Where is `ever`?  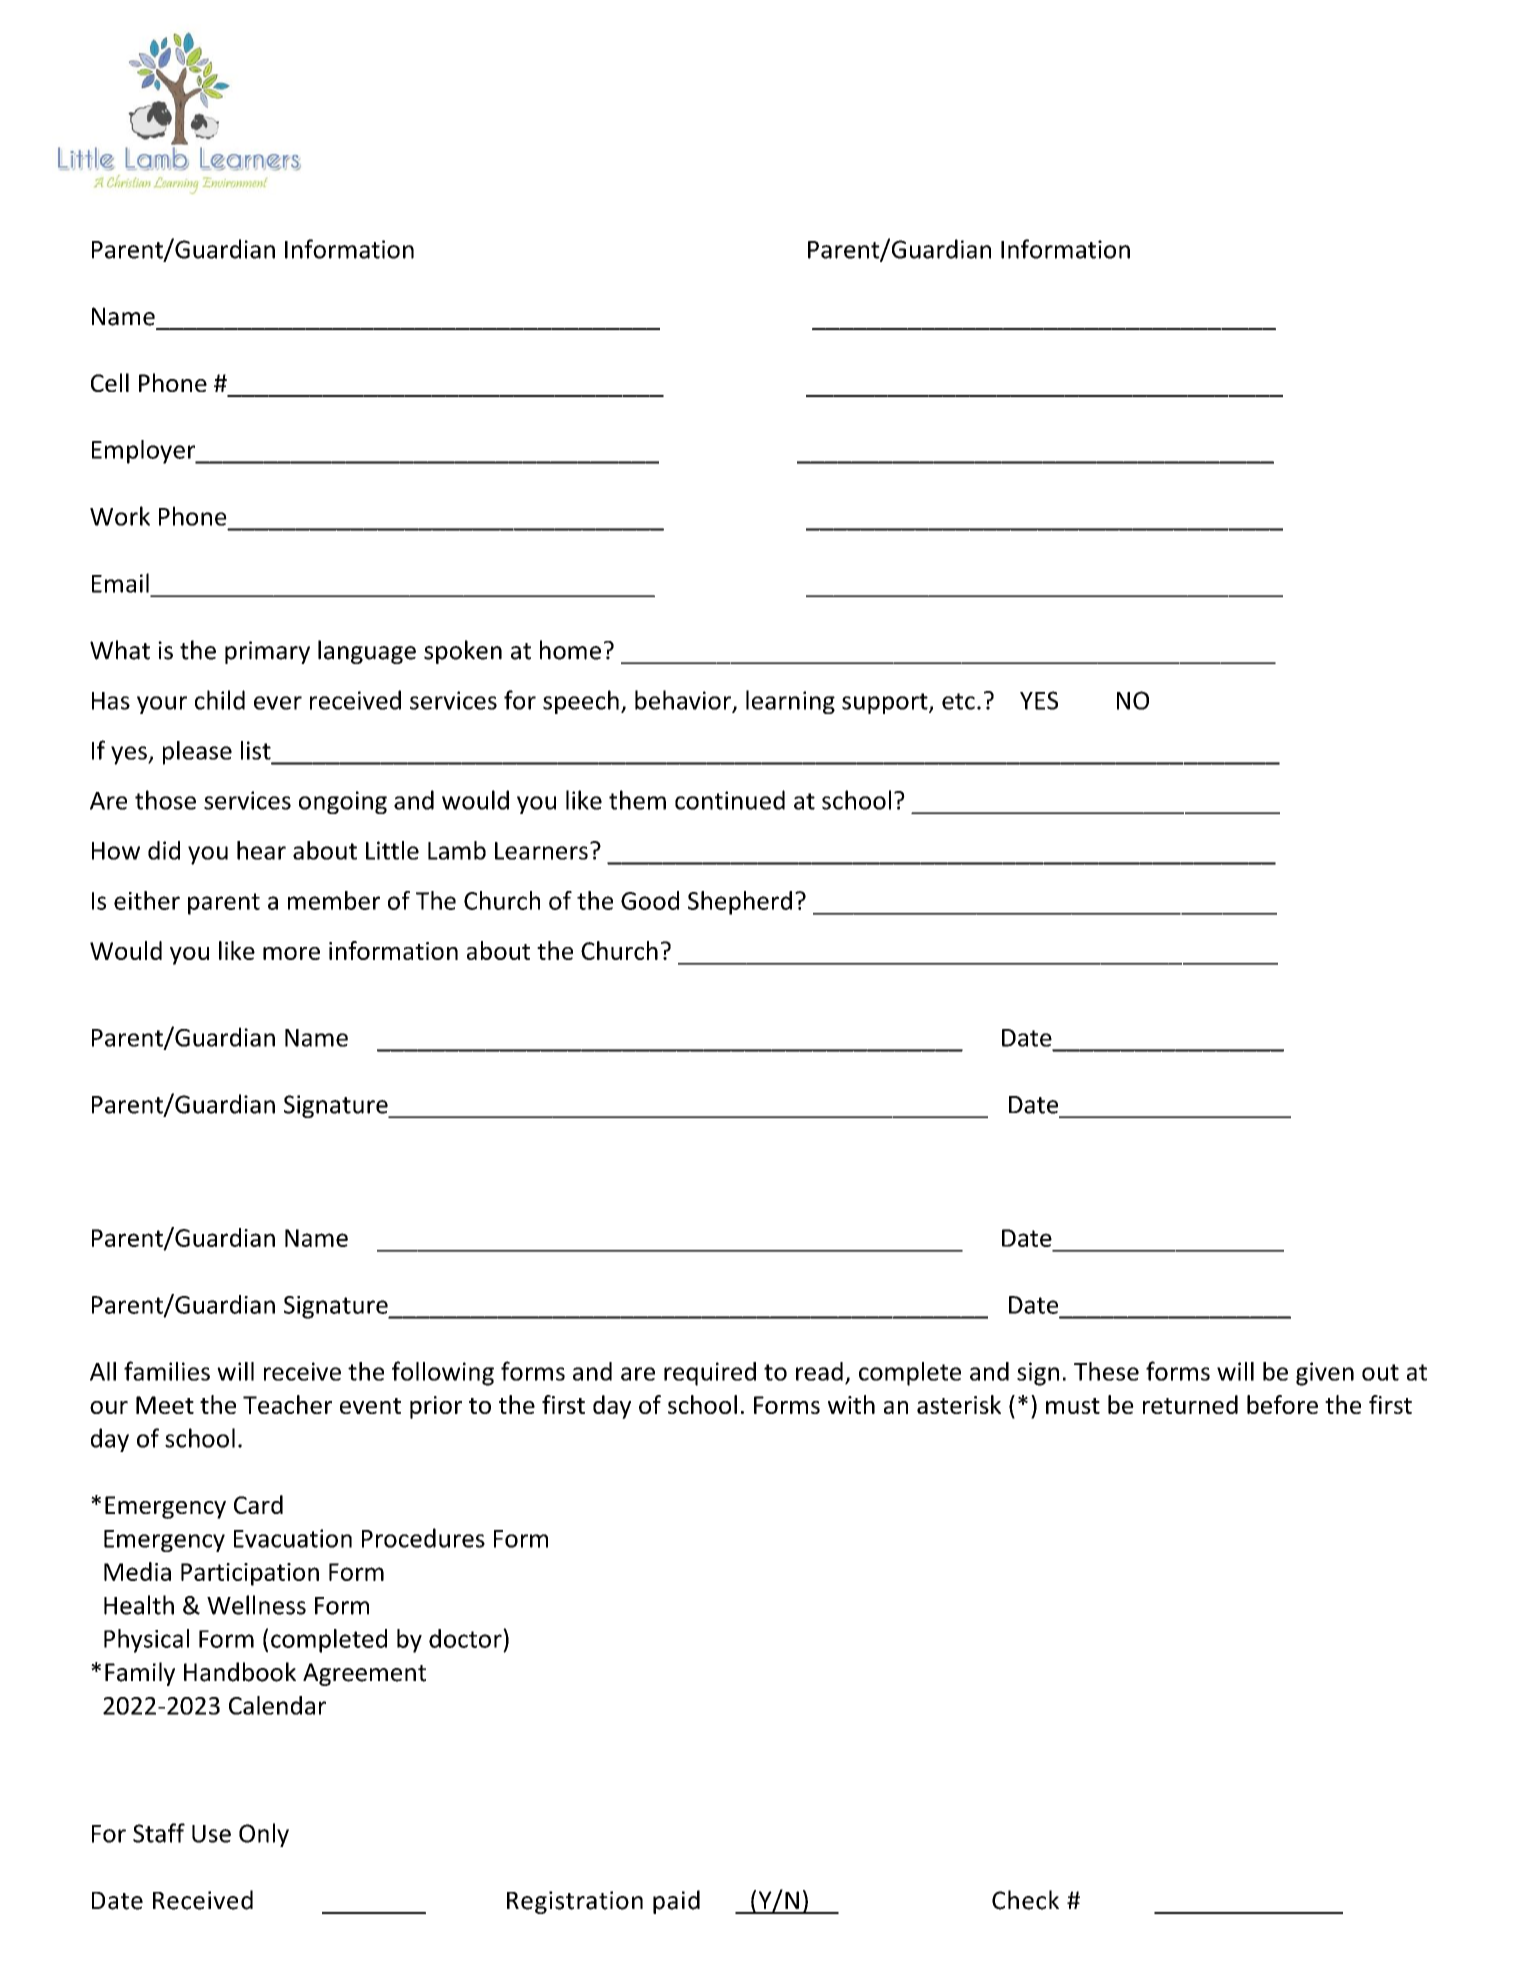 ever is located at coordinates (278, 703).
